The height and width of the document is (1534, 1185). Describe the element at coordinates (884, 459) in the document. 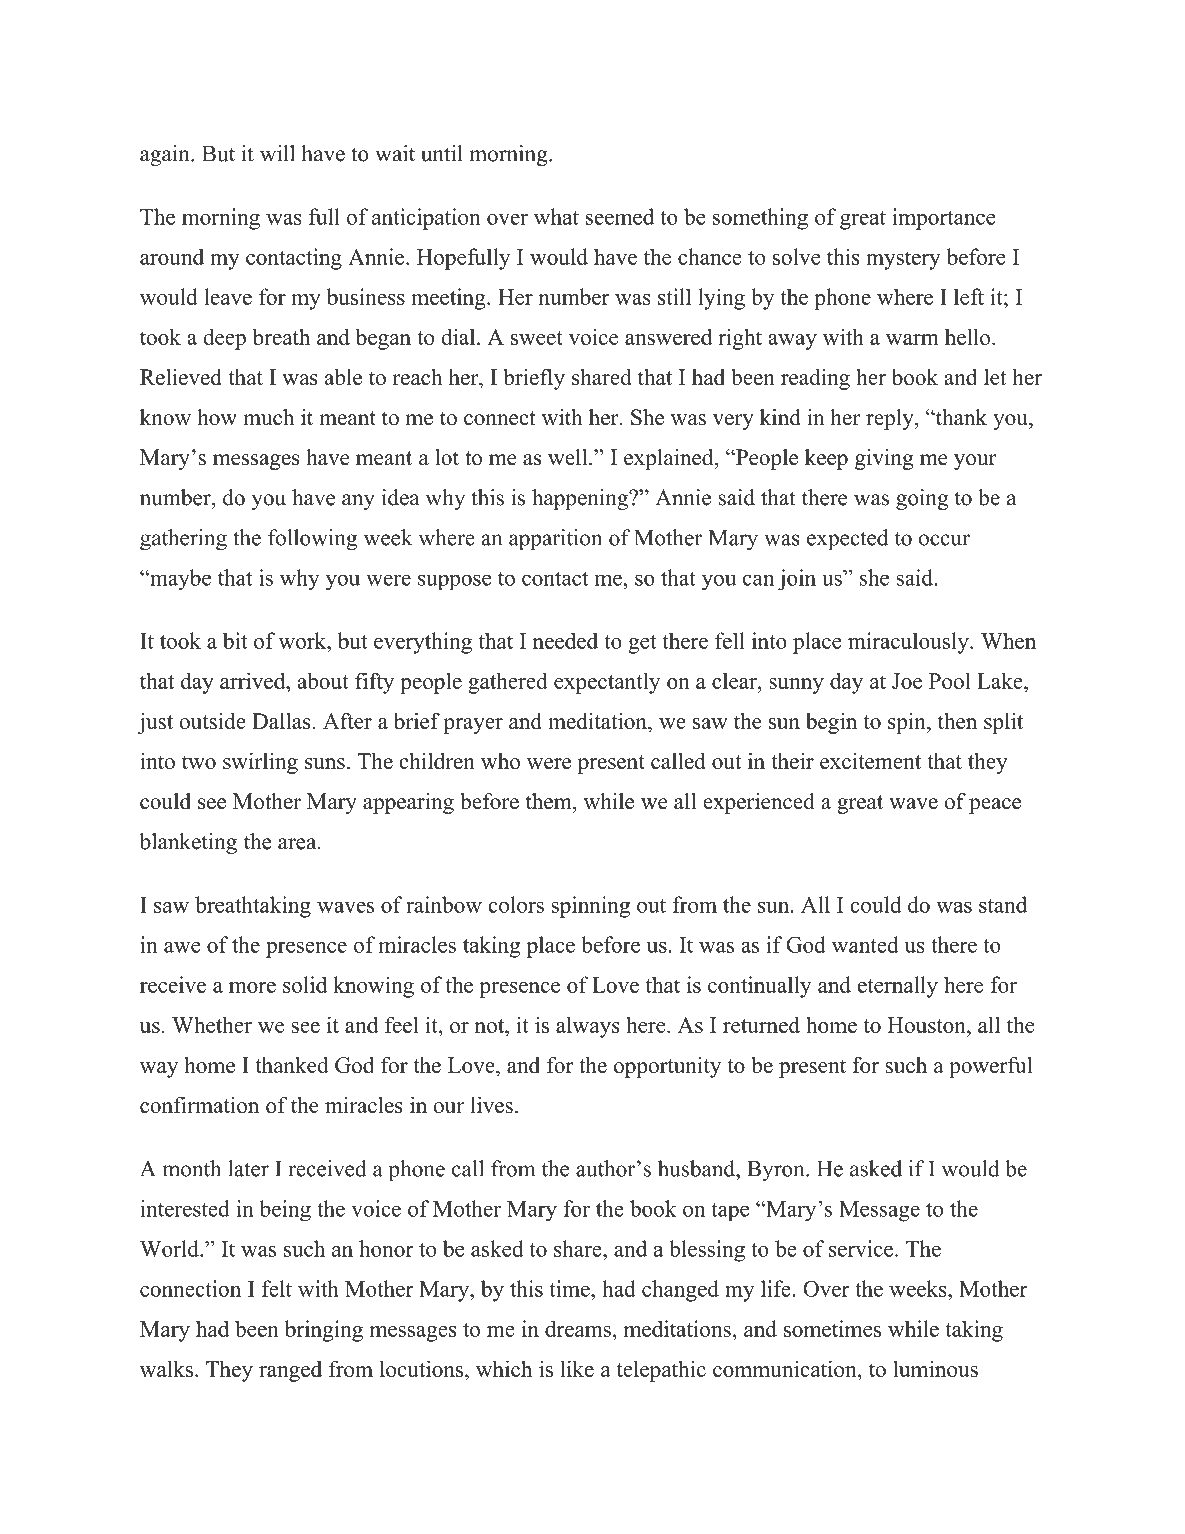

I see `giving` at that location.
